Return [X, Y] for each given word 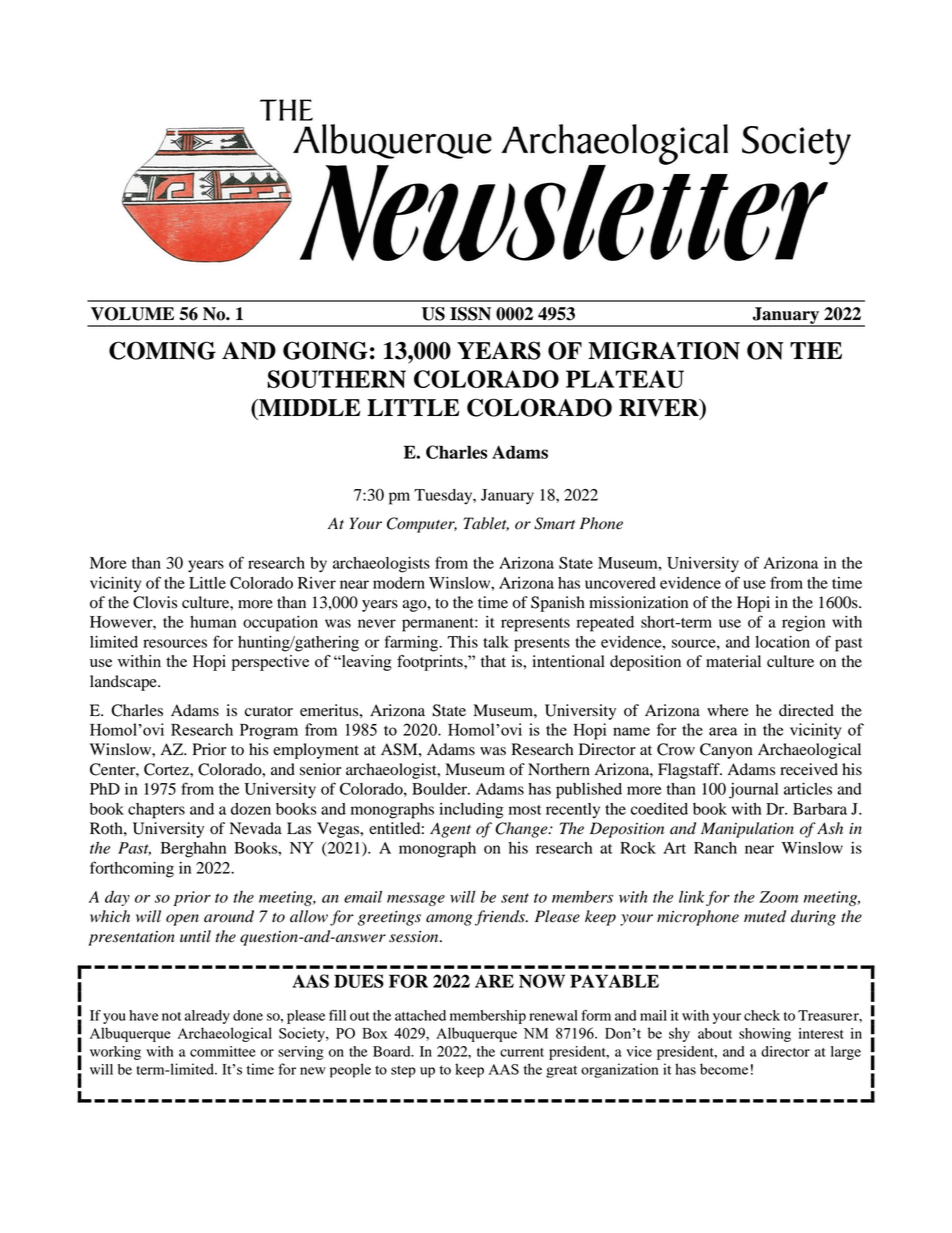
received [809, 769]
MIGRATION [664, 350]
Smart [554, 523]
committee [223, 1051]
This [463, 642]
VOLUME [132, 314]
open [182, 920]
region [803, 624]
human [213, 622]
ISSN [470, 314]
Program [269, 732]
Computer [422, 525]
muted [765, 916]
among [449, 920]
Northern [559, 769]
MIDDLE [309, 407]
